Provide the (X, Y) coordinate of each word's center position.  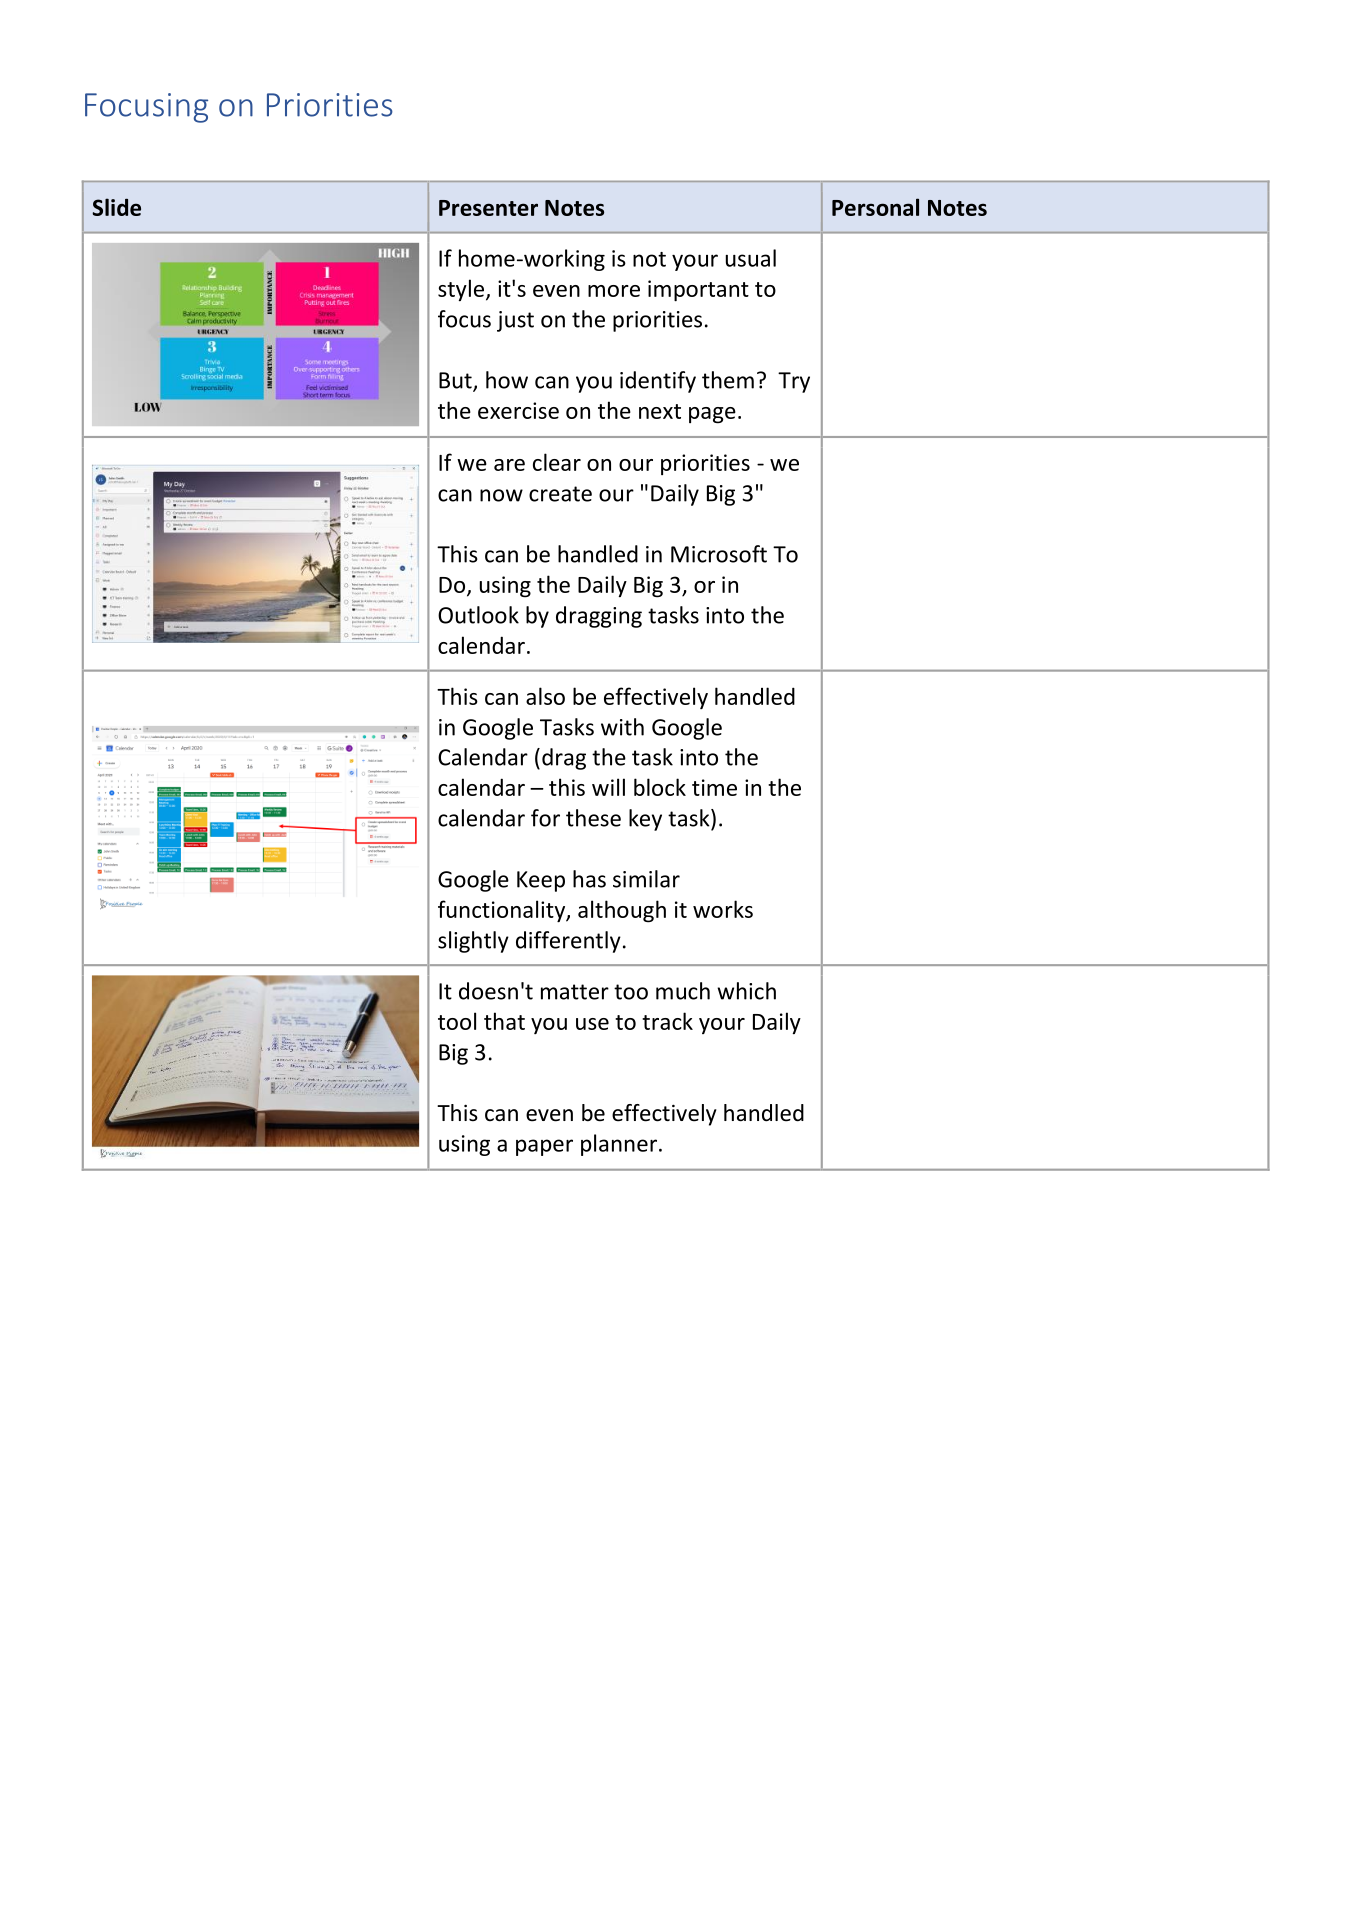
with (622, 727)
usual (751, 258)
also (545, 696)
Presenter (488, 208)
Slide (116, 207)
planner (619, 1145)
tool (457, 1021)
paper (544, 1147)
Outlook (478, 615)
